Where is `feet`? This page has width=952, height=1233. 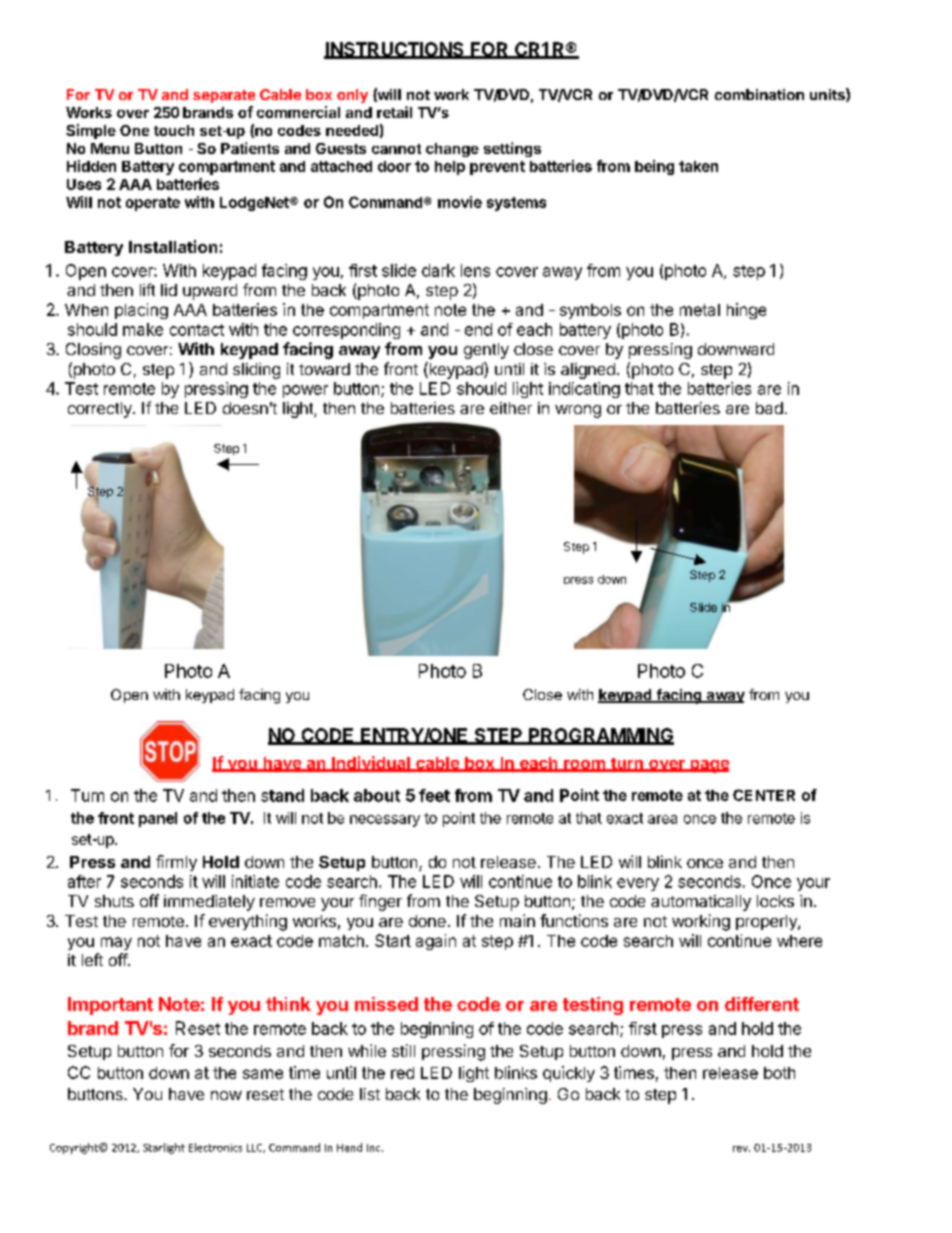 feet is located at coordinates (434, 795).
